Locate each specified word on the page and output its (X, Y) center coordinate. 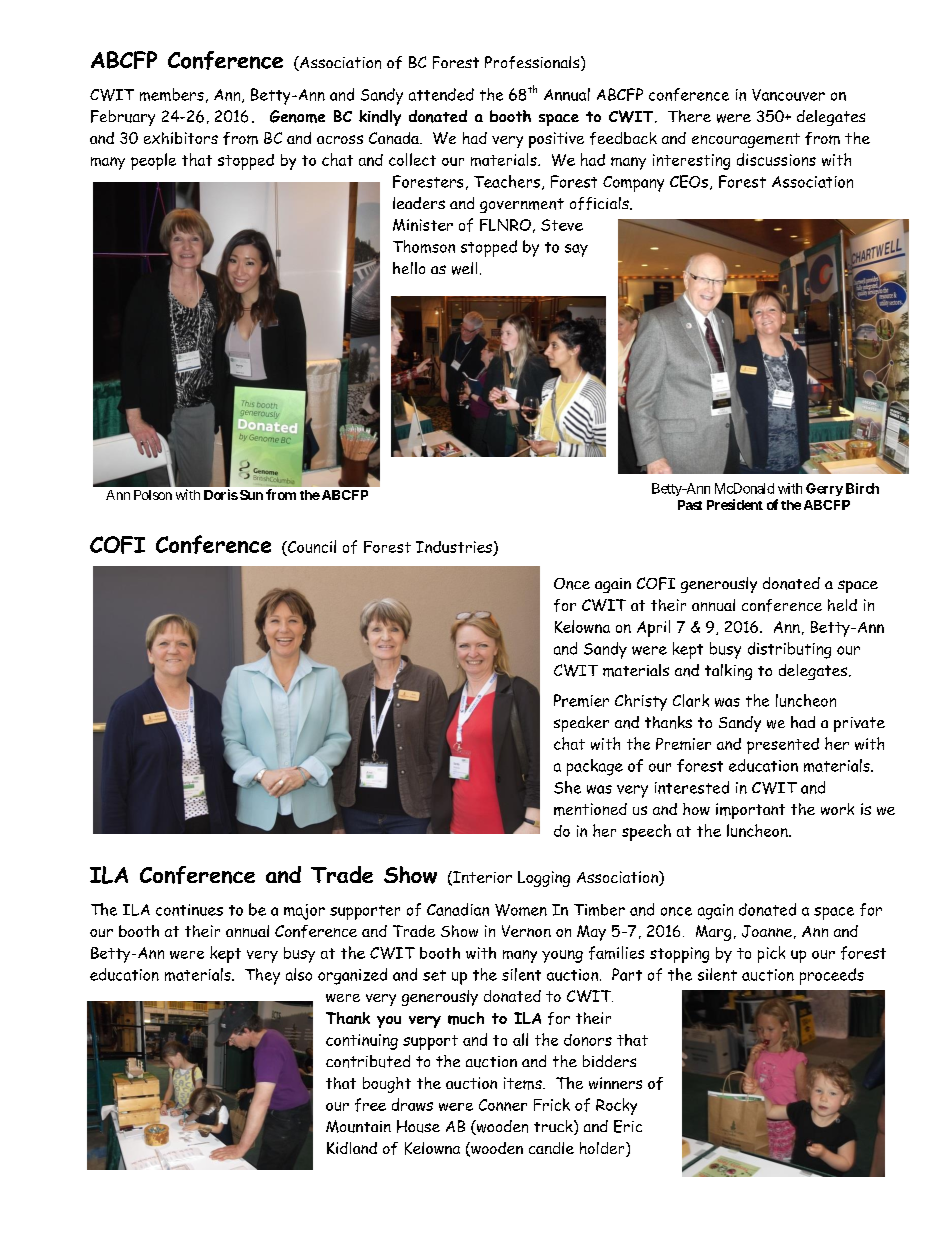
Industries (455, 548)
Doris (221, 494)
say (576, 250)
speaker (581, 724)
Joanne (767, 931)
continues (189, 910)
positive (556, 140)
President (735, 504)
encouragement (746, 140)
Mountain (358, 1126)
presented (783, 746)
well (464, 268)
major (304, 912)
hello (409, 268)
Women (521, 910)
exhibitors (181, 138)
